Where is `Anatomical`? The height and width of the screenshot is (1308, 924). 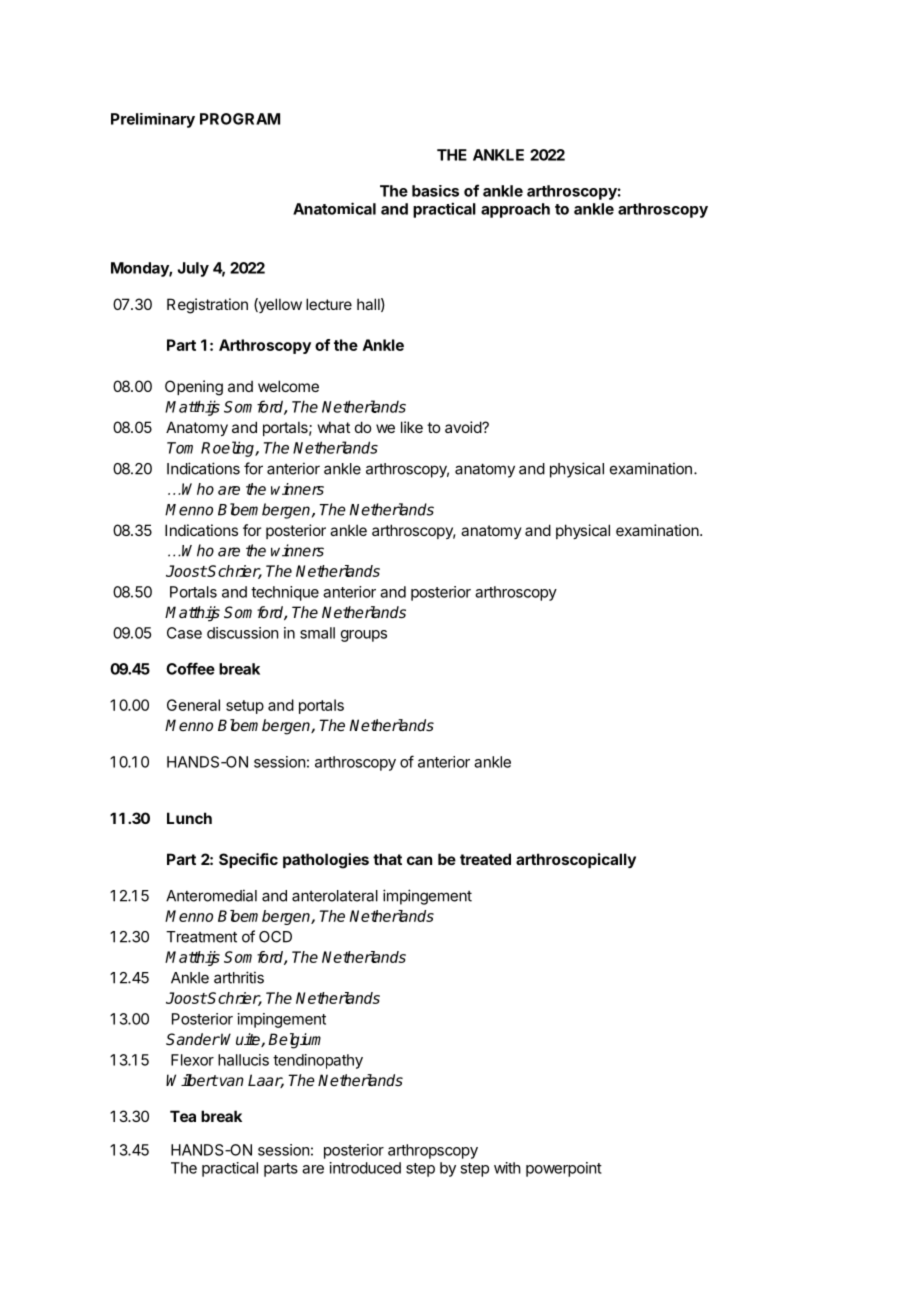
Anatomical is located at coordinates (334, 208).
